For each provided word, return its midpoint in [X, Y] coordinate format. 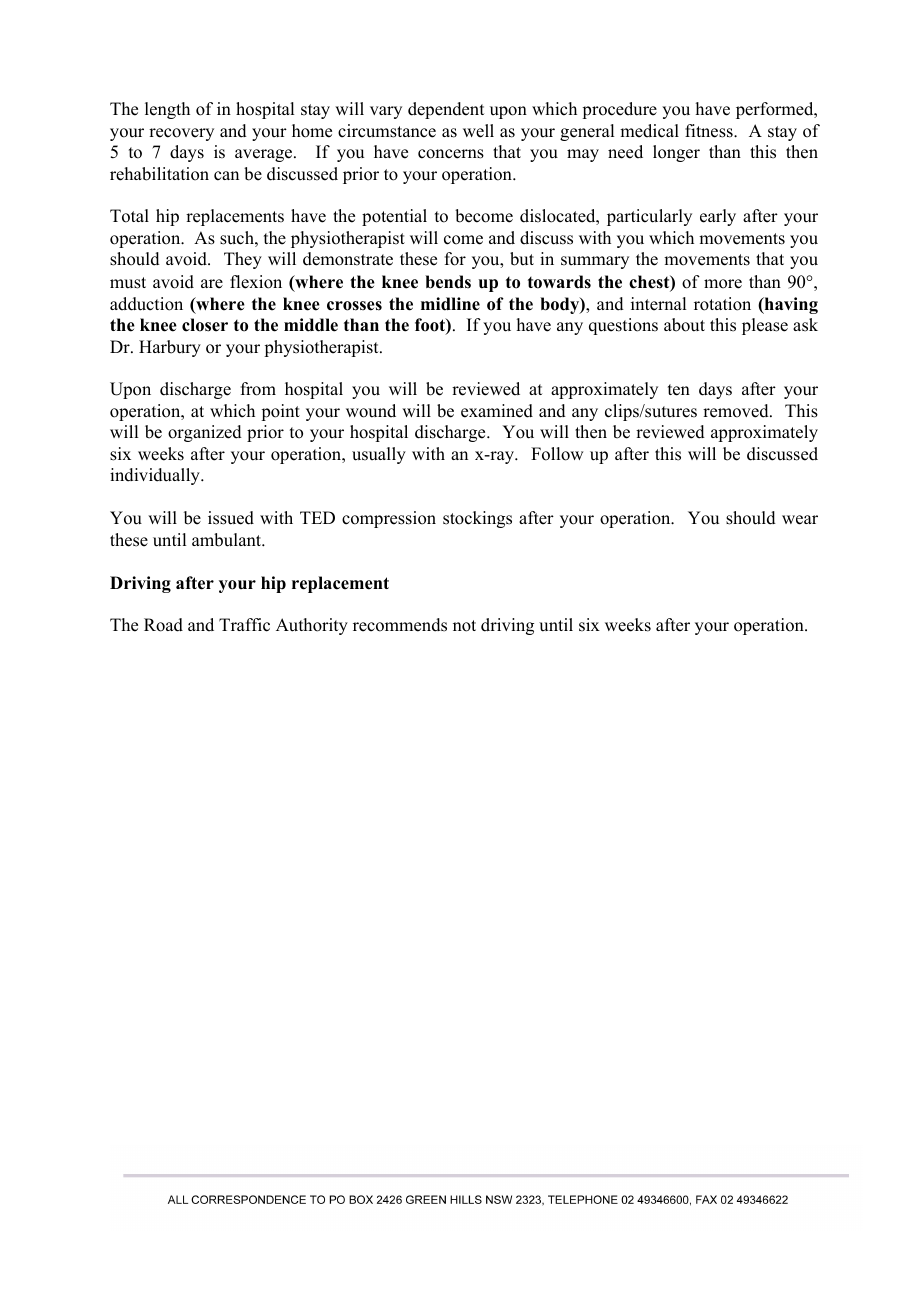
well [478, 131]
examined [497, 411]
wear [800, 520]
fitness [710, 131]
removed [737, 411]
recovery [181, 134]
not [464, 626]
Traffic [244, 625]
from [258, 389]
